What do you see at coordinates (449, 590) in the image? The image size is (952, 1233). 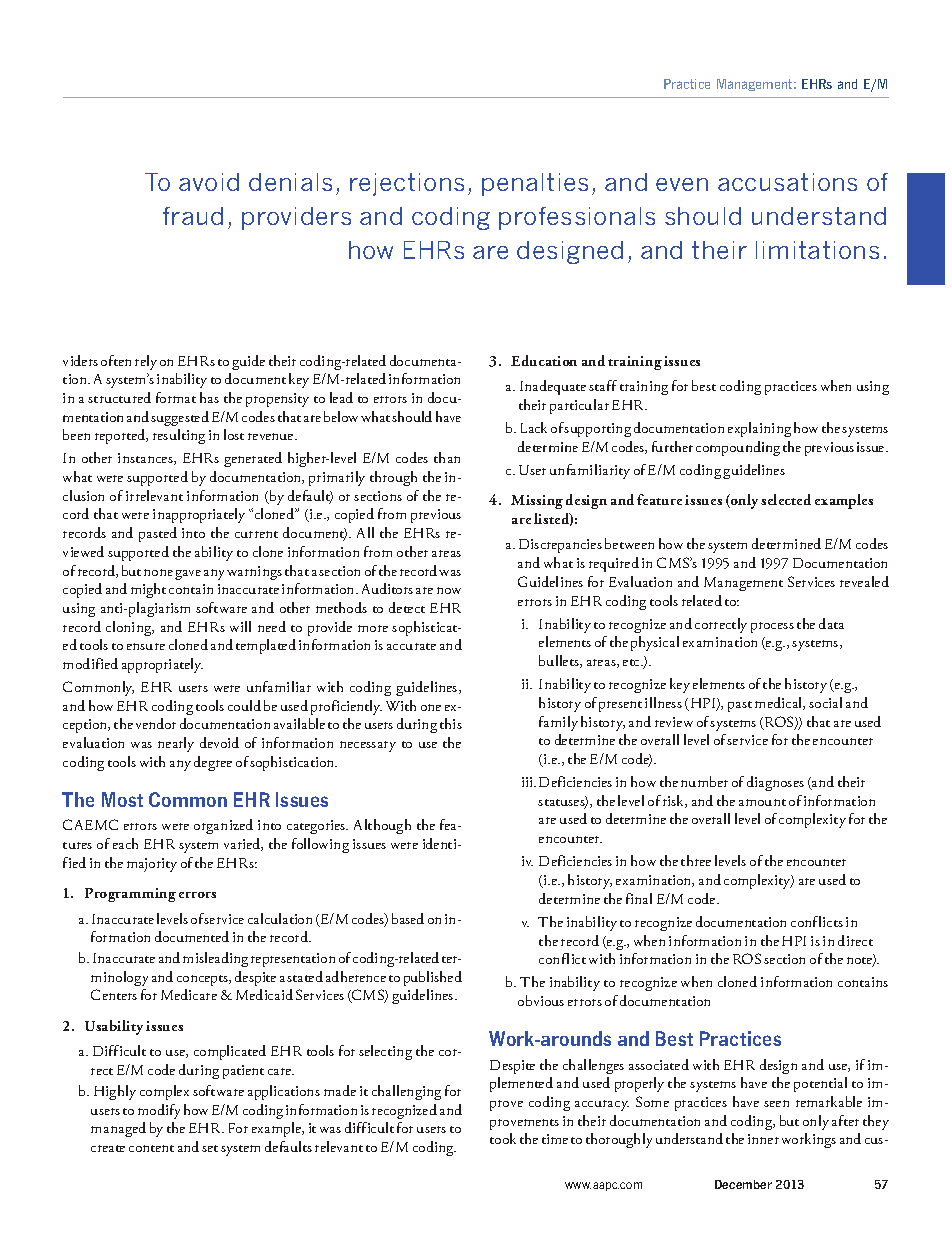 I see `now` at bounding box center [449, 590].
